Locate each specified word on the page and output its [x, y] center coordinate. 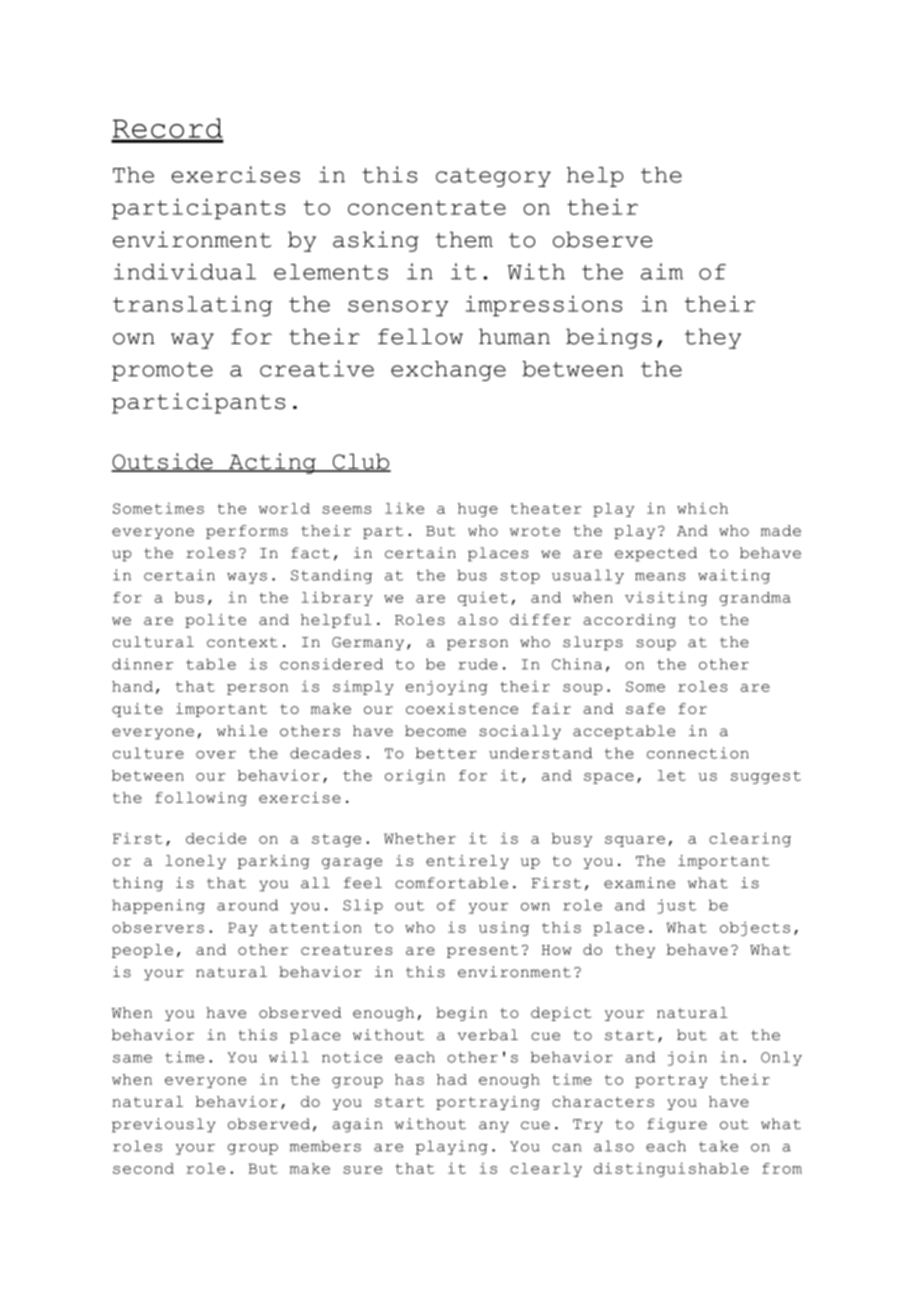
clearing [750, 839]
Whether [420, 838]
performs [247, 532]
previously [164, 1125]
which [702, 508]
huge [478, 510]
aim [662, 271]
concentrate [427, 207]
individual [185, 271]
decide [216, 838]
